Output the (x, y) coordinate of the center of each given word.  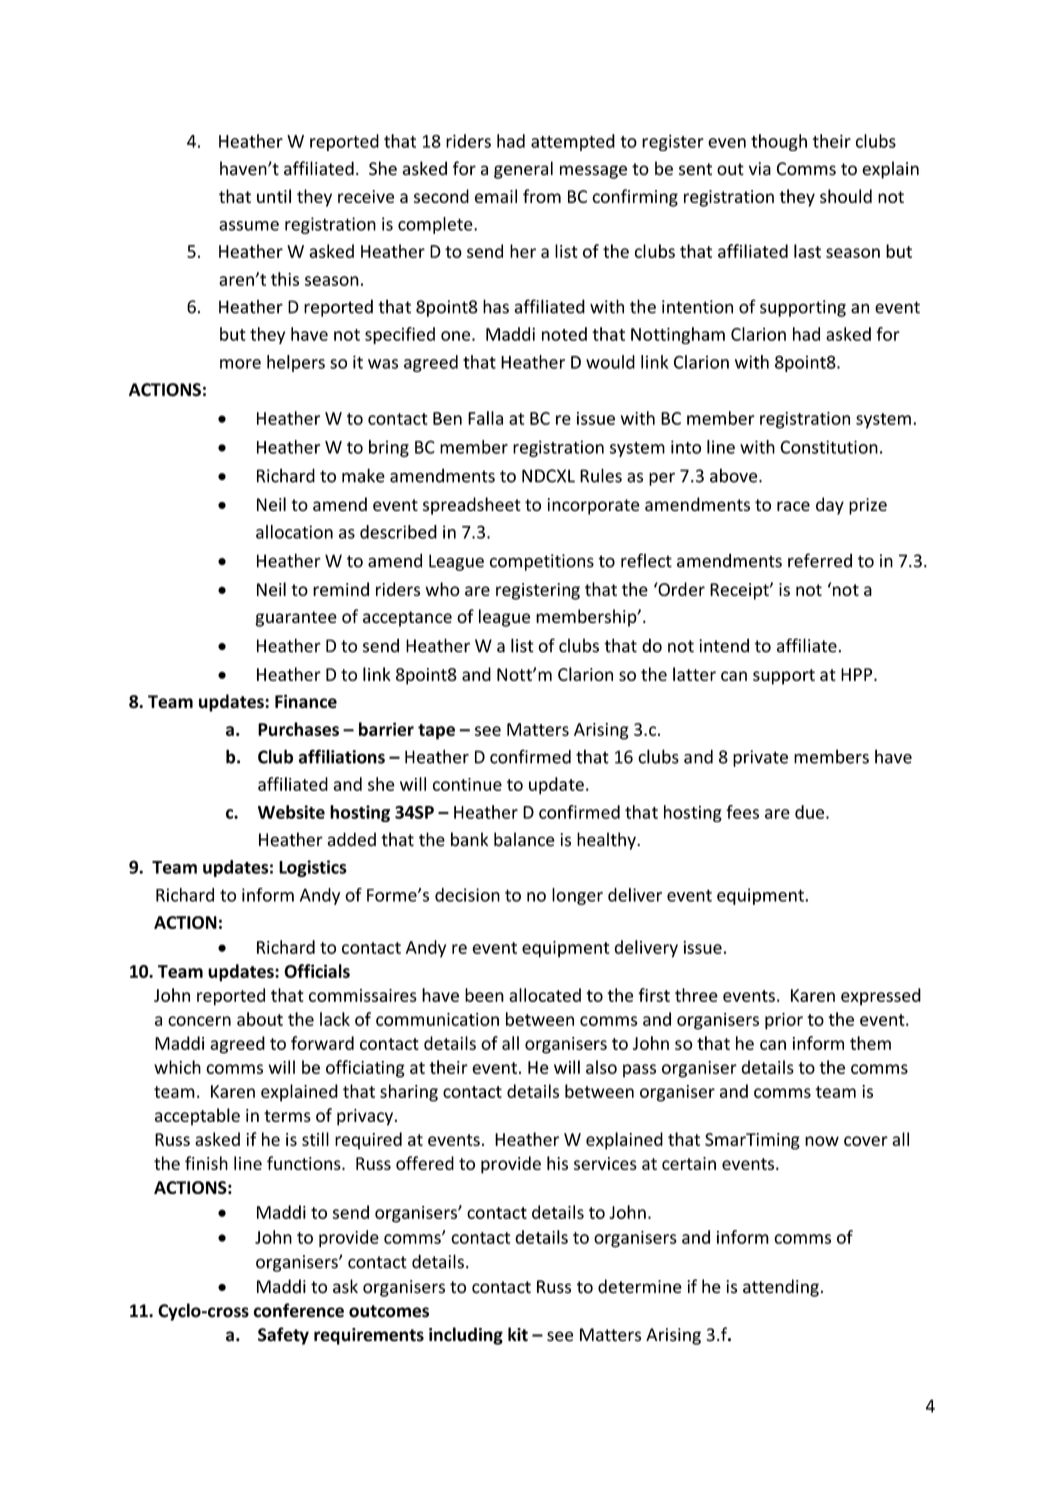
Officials (317, 971)
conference (298, 1310)
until (274, 196)
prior (784, 1021)
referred (820, 560)
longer (577, 896)
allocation (294, 532)
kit (518, 1334)
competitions (542, 562)
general (523, 170)
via (760, 169)
